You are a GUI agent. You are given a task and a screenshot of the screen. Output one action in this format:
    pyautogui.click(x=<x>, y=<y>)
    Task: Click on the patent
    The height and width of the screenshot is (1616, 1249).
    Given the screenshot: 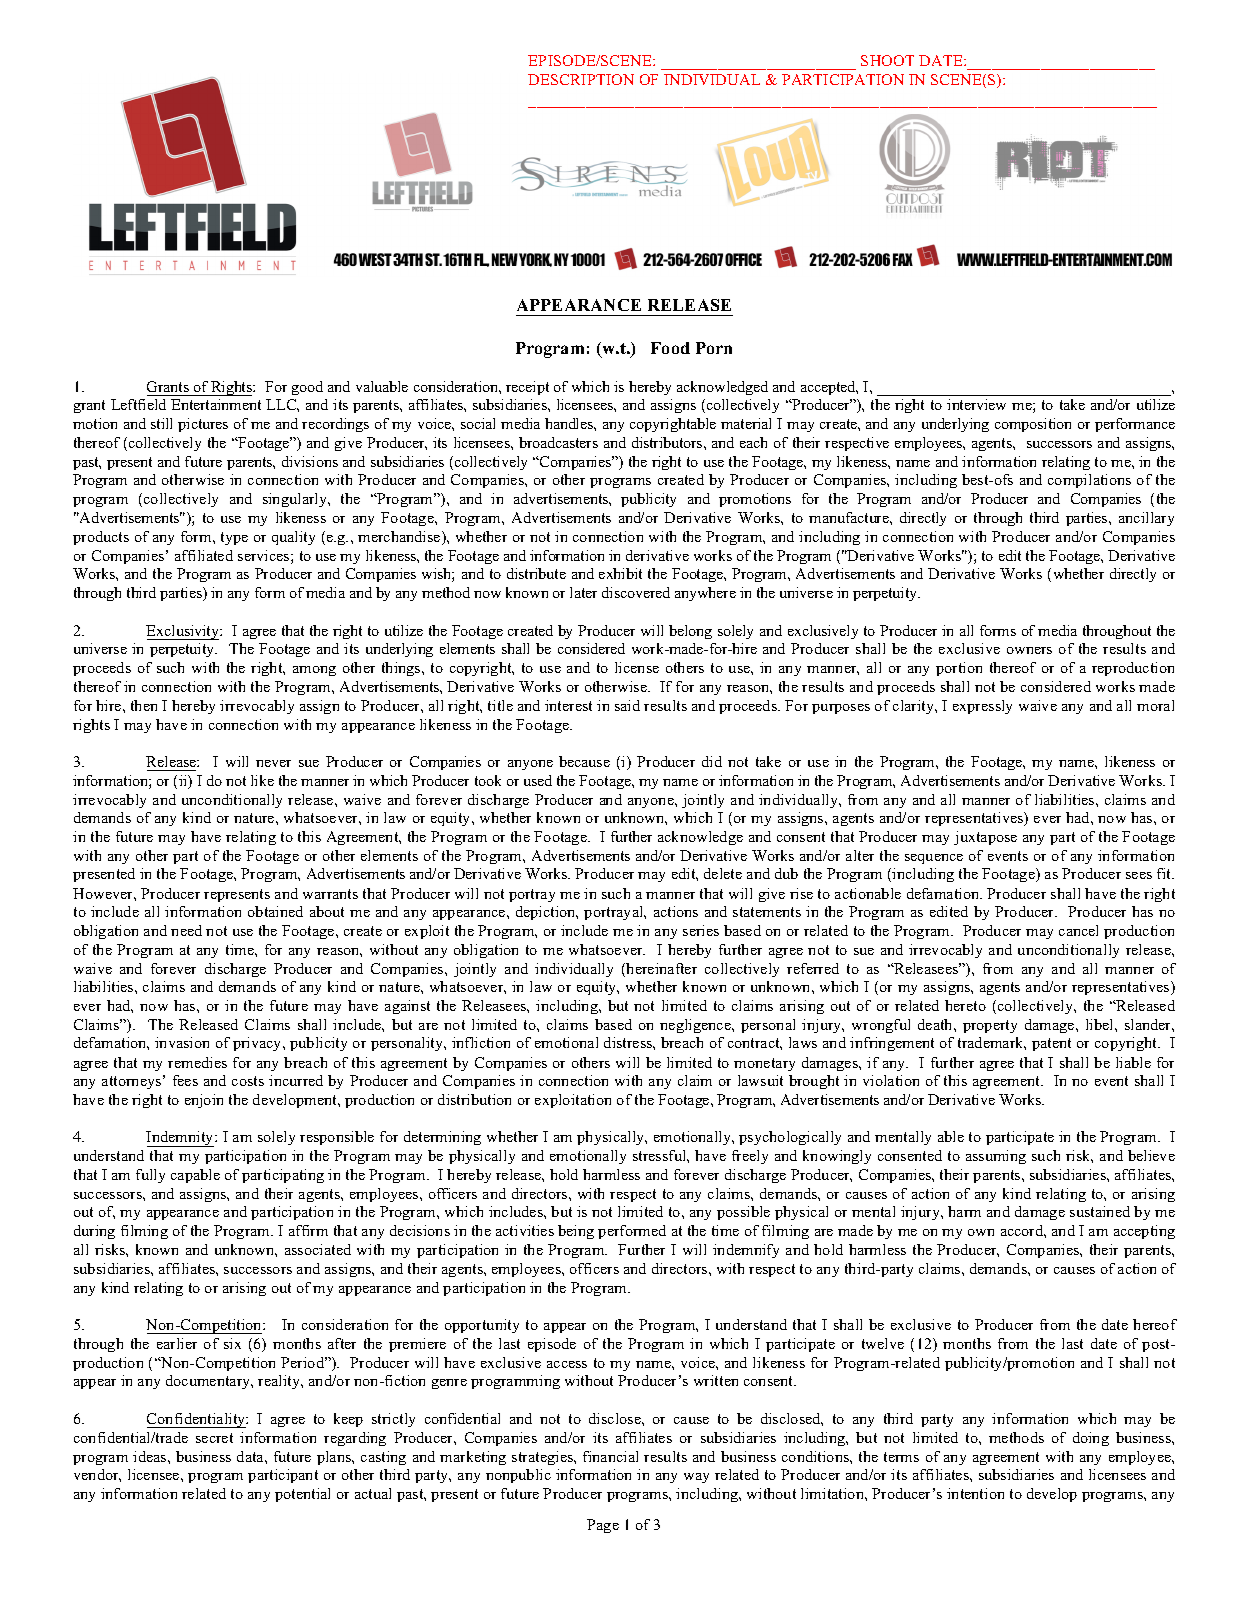 What is the action you would take?
    pyautogui.click(x=1051, y=1044)
